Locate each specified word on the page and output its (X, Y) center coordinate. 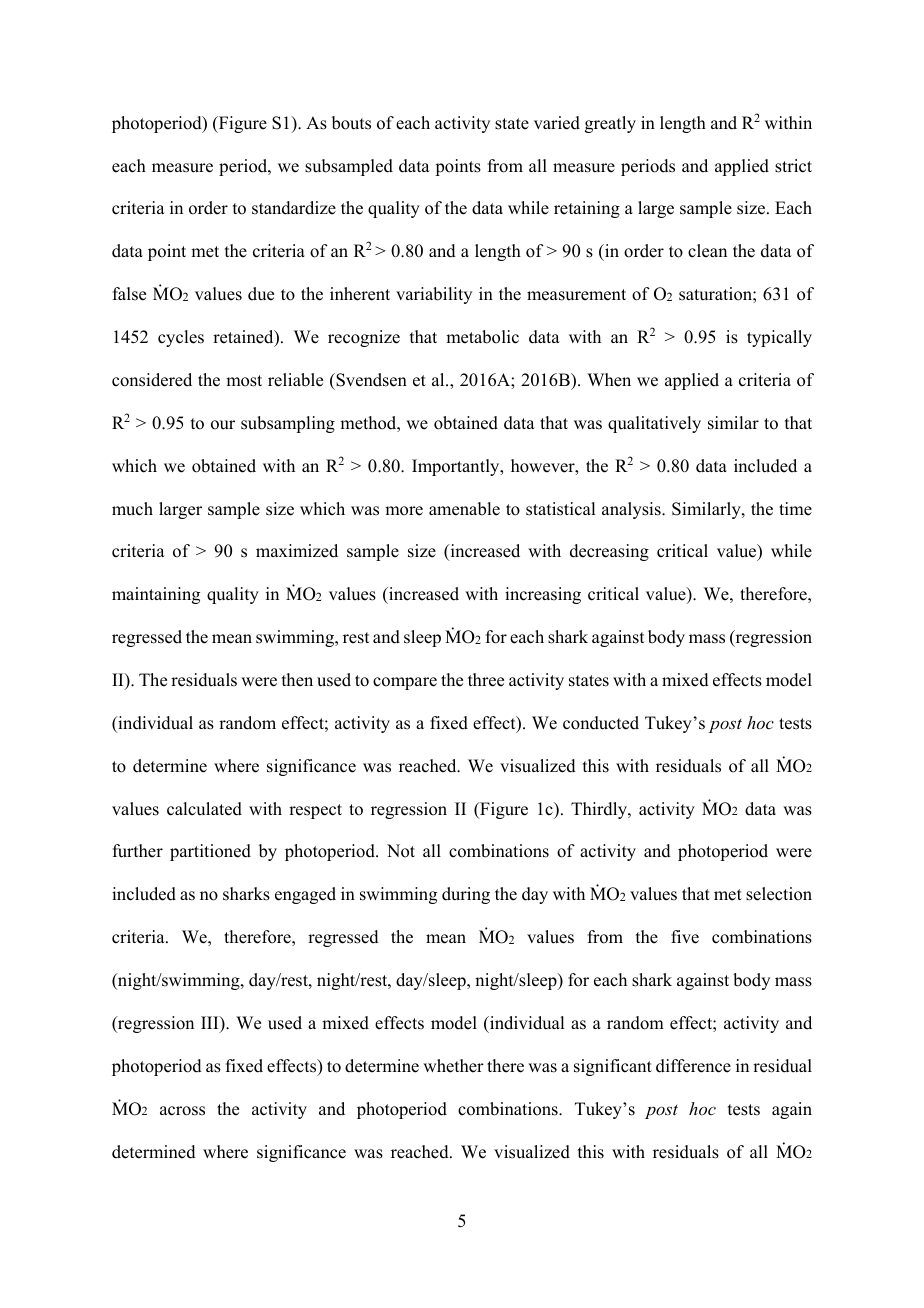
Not (401, 851)
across (182, 1111)
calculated (204, 809)
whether (453, 1066)
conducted (601, 723)
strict (793, 166)
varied (557, 123)
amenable (464, 509)
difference (693, 1066)
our (223, 425)
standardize (294, 208)
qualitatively (654, 424)
